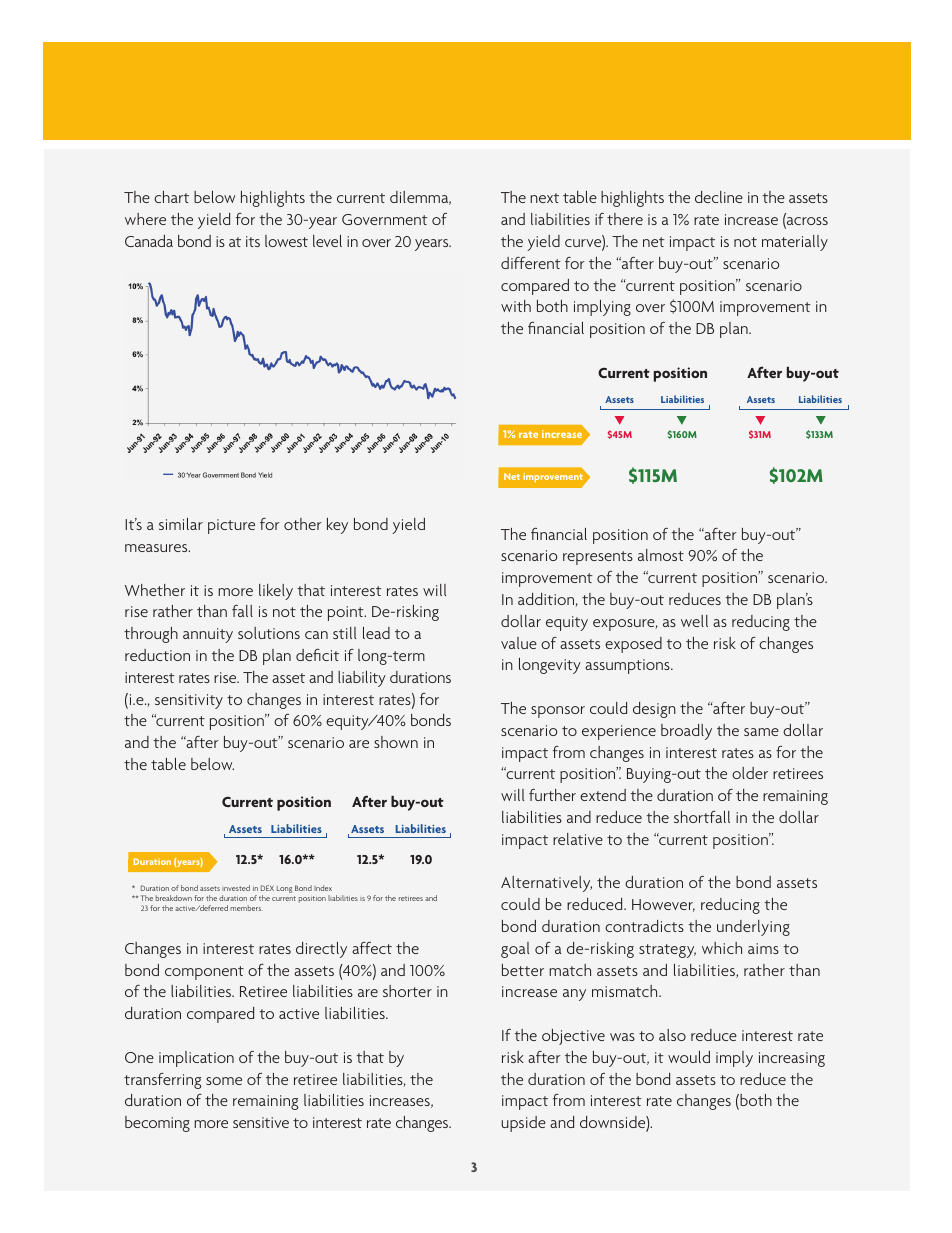 Image resolution: width=952 pixels, height=1233 pixels. Describe the element at coordinates (519, 643) in the document. I see `value` at that location.
